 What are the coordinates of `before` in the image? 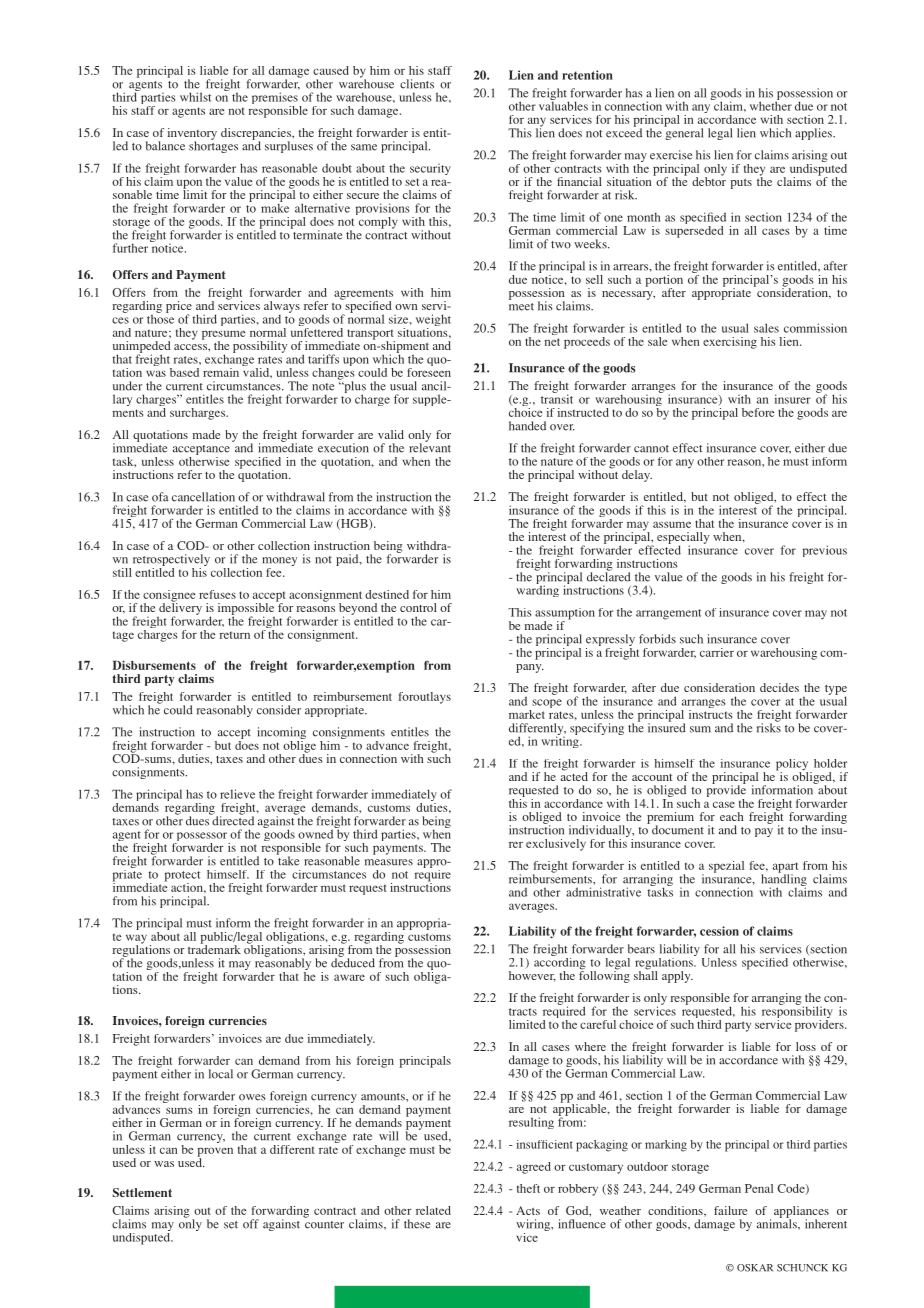 It's located at (758, 412).
